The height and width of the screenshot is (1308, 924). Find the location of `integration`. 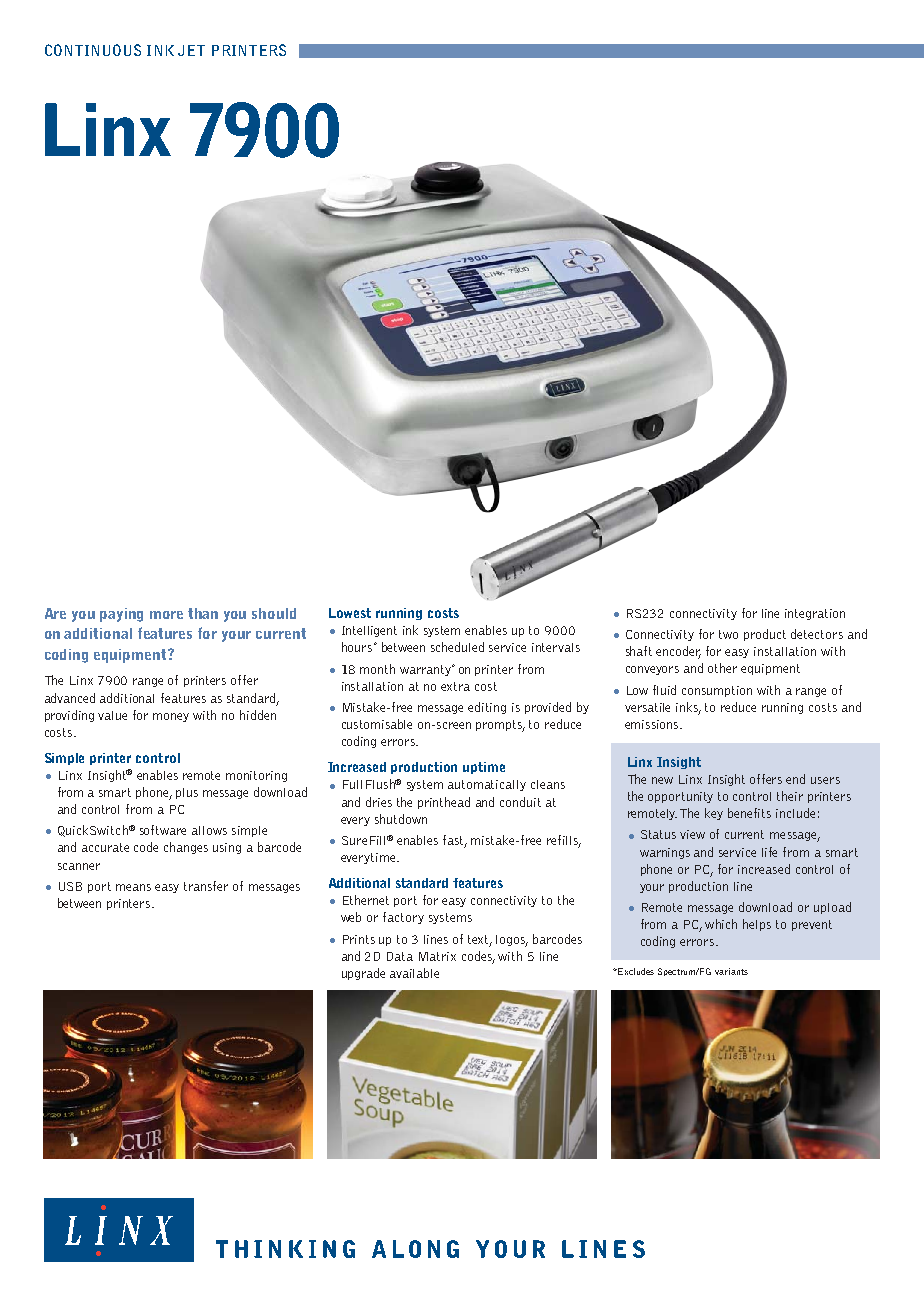

integration is located at coordinates (815, 614).
